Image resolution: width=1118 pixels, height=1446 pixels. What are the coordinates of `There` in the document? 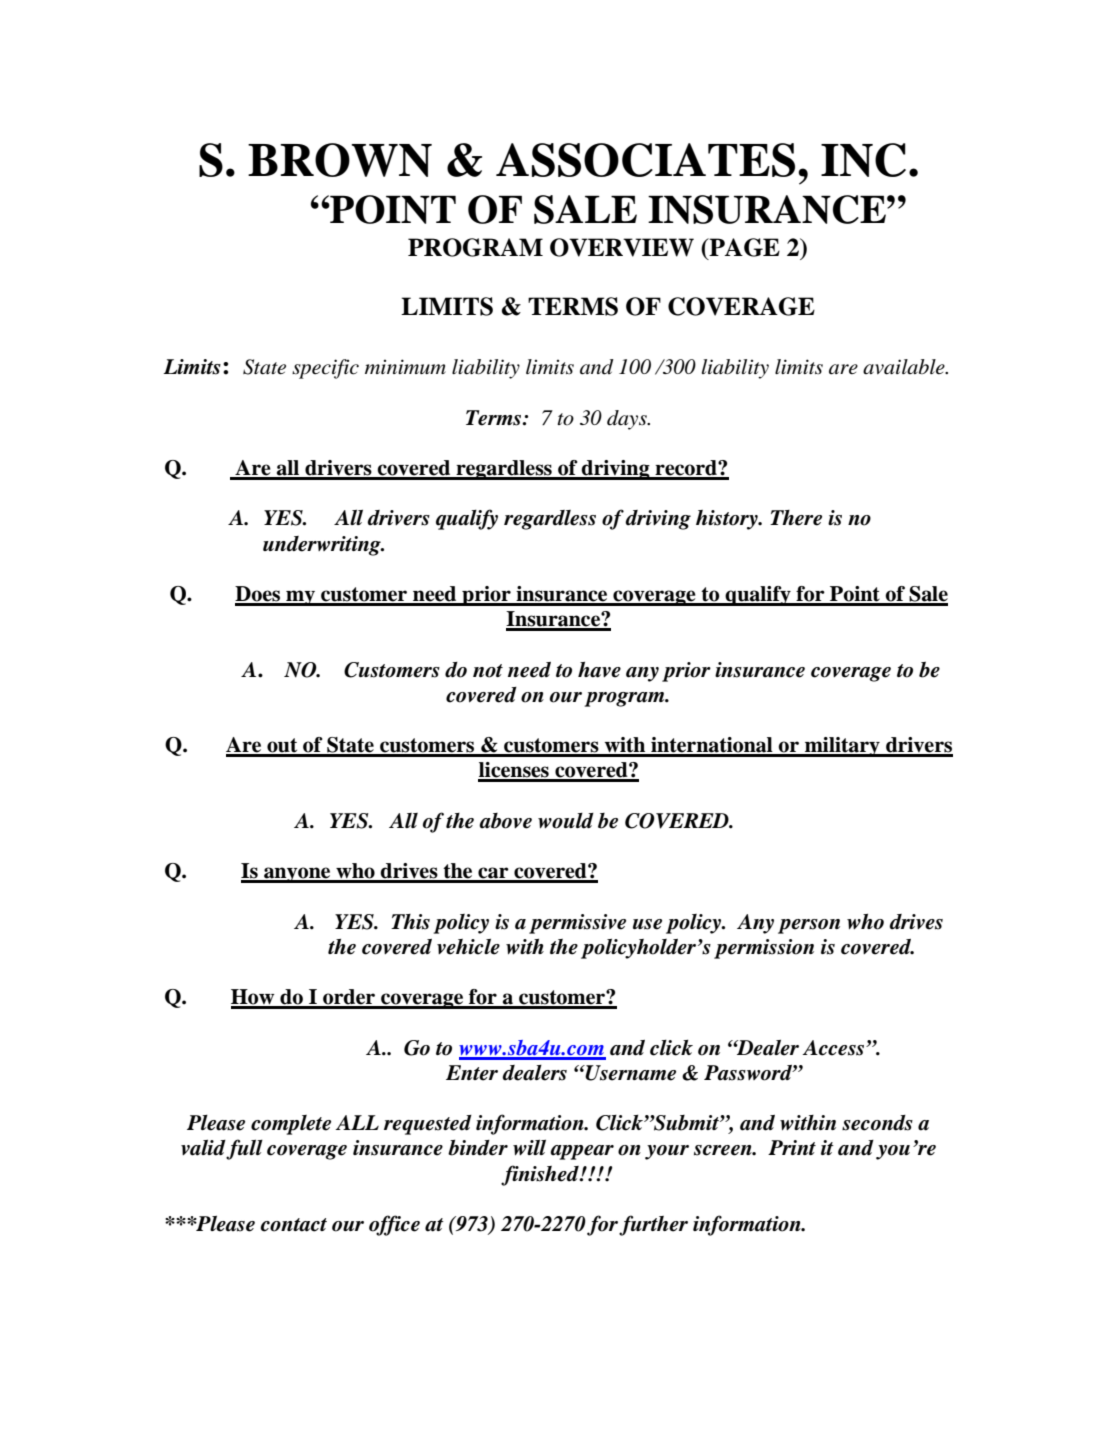 It's located at (796, 518).
